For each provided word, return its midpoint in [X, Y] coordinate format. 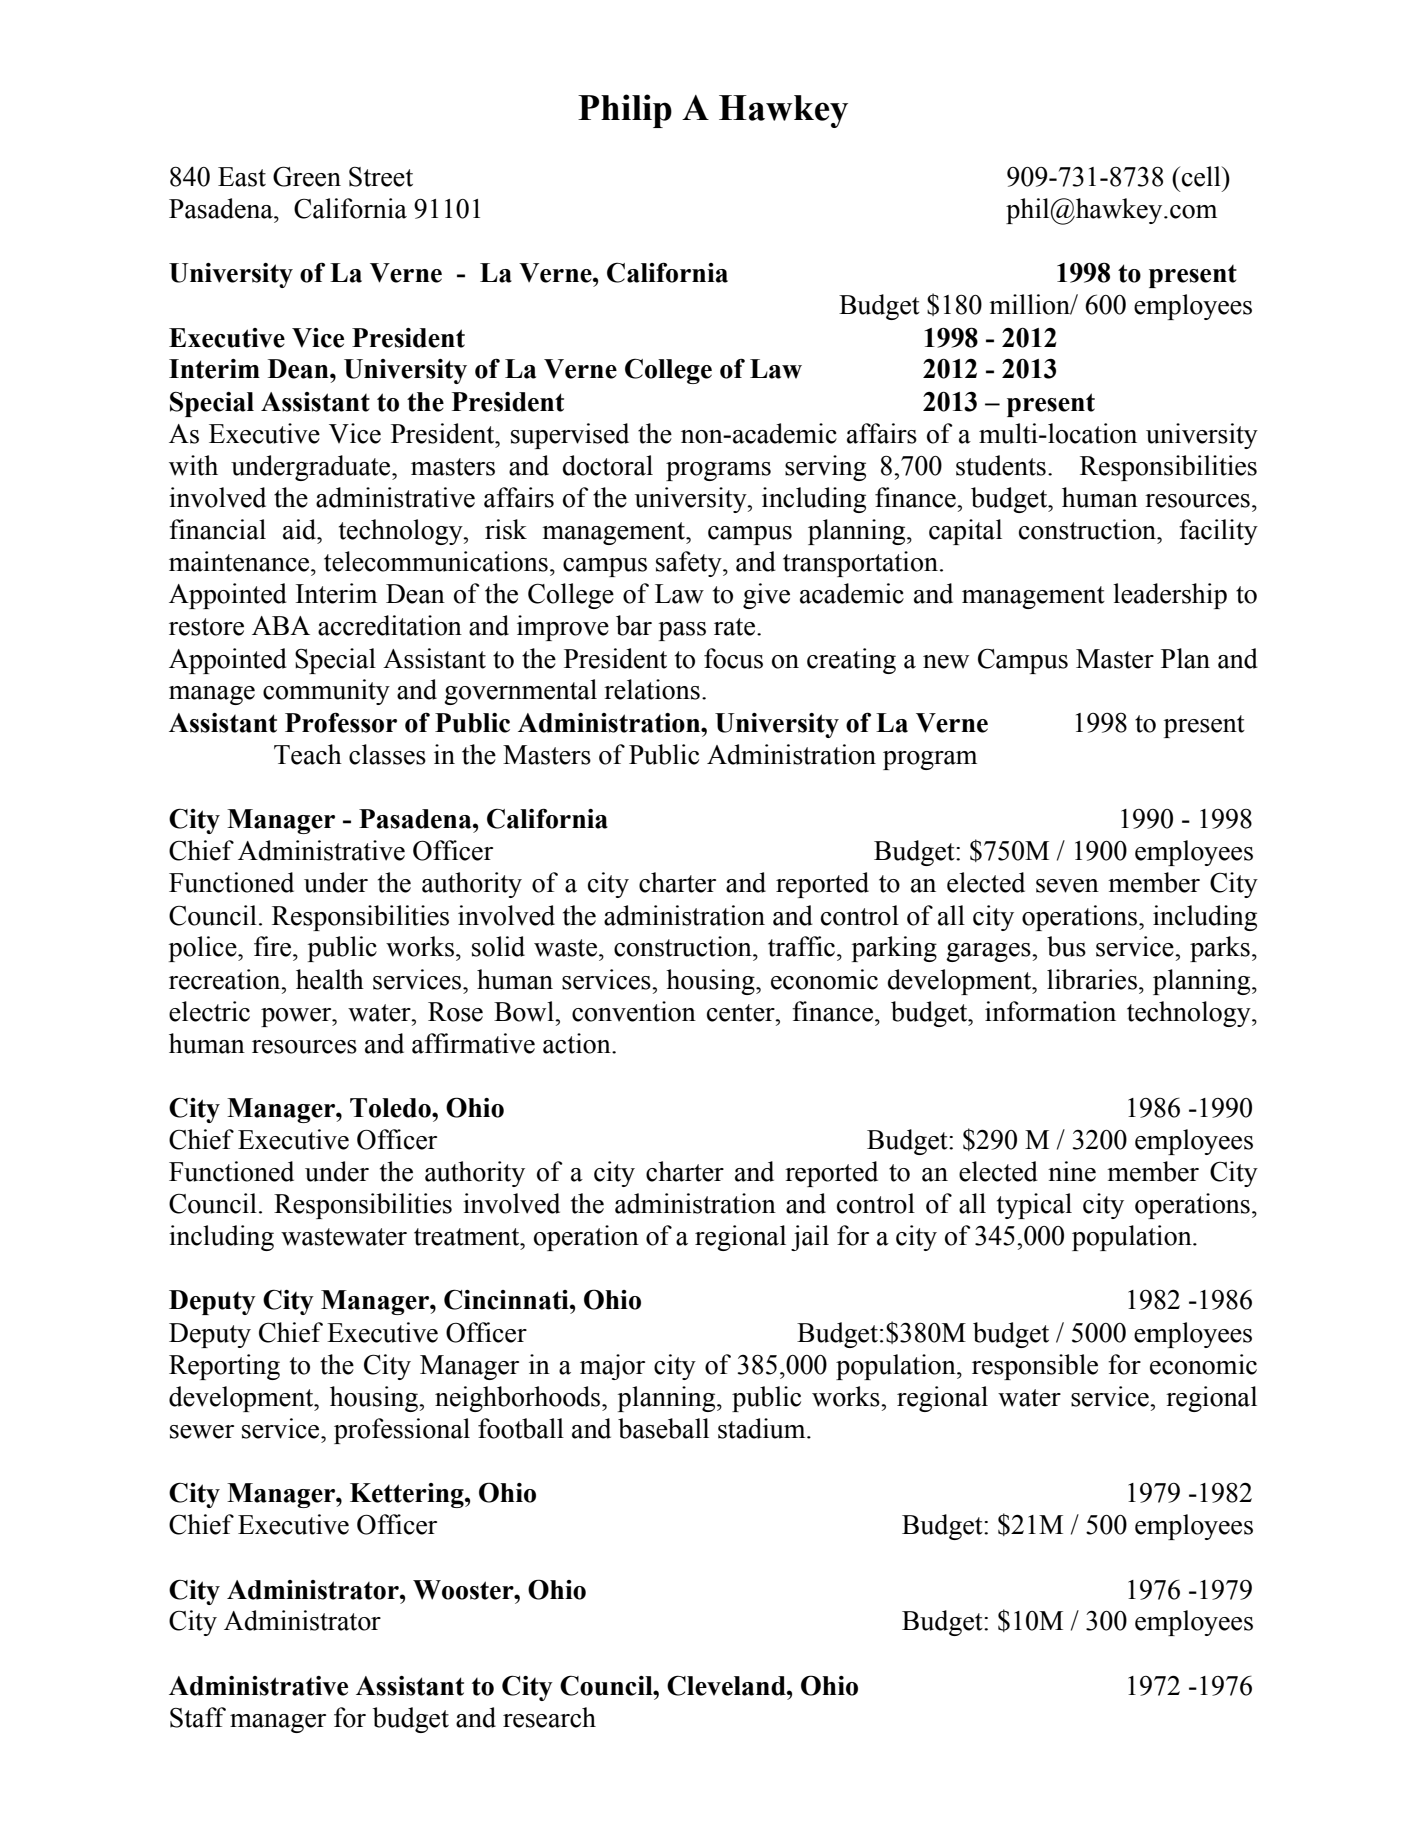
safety [690, 564]
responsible [1035, 1367]
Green [307, 176]
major [612, 1367]
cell [1201, 176]
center [742, 1013]
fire [274, 946]
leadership [1170, 596]
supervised [570, 436]
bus [1066, 946]
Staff [198, 1717]
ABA [281, 625]
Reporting [224, 1367]
